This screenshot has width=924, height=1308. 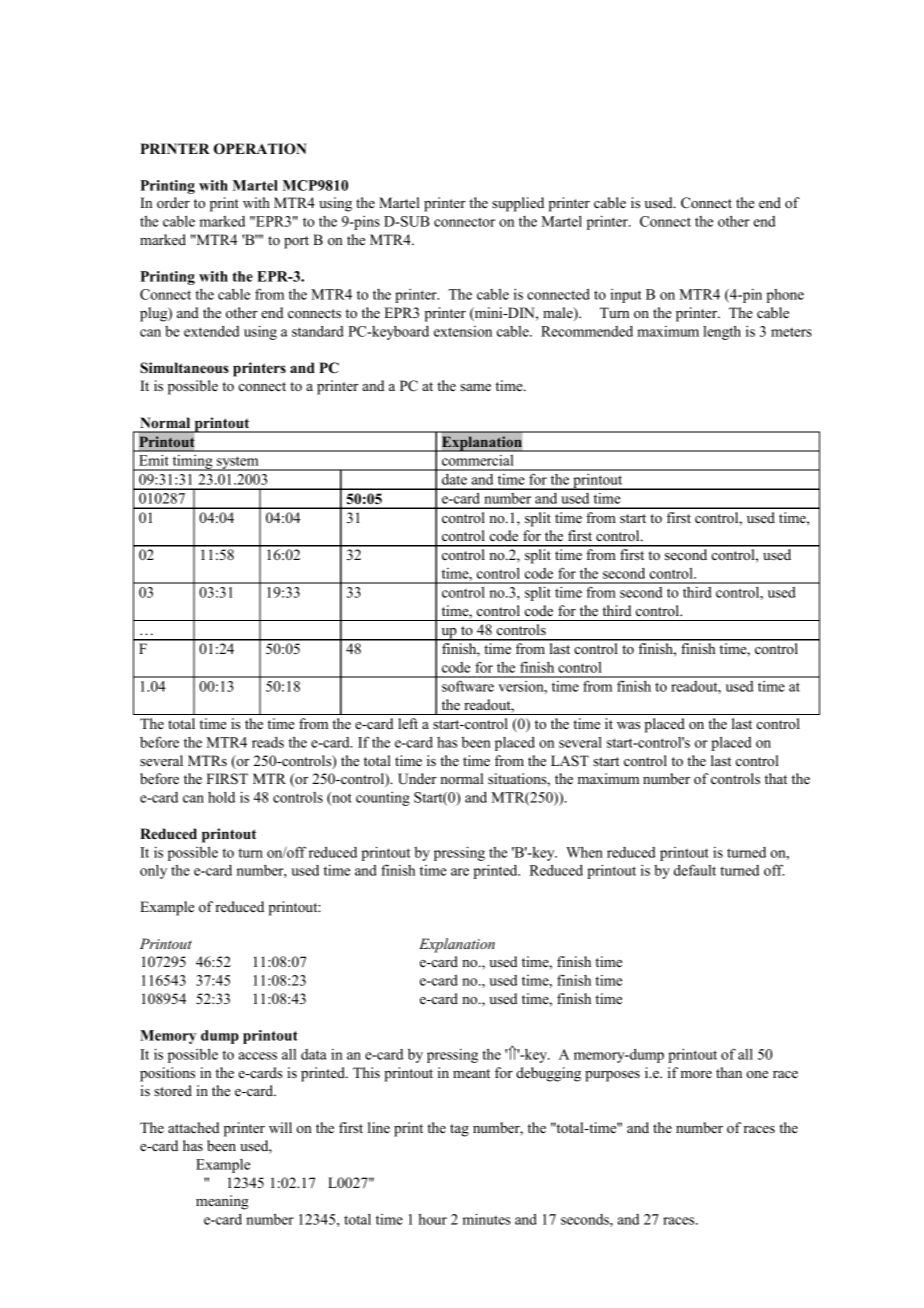 What do you see at coordinates (486, 1219) in the screenshot?
I see `minutes` at bounding box center [486, 1219].
